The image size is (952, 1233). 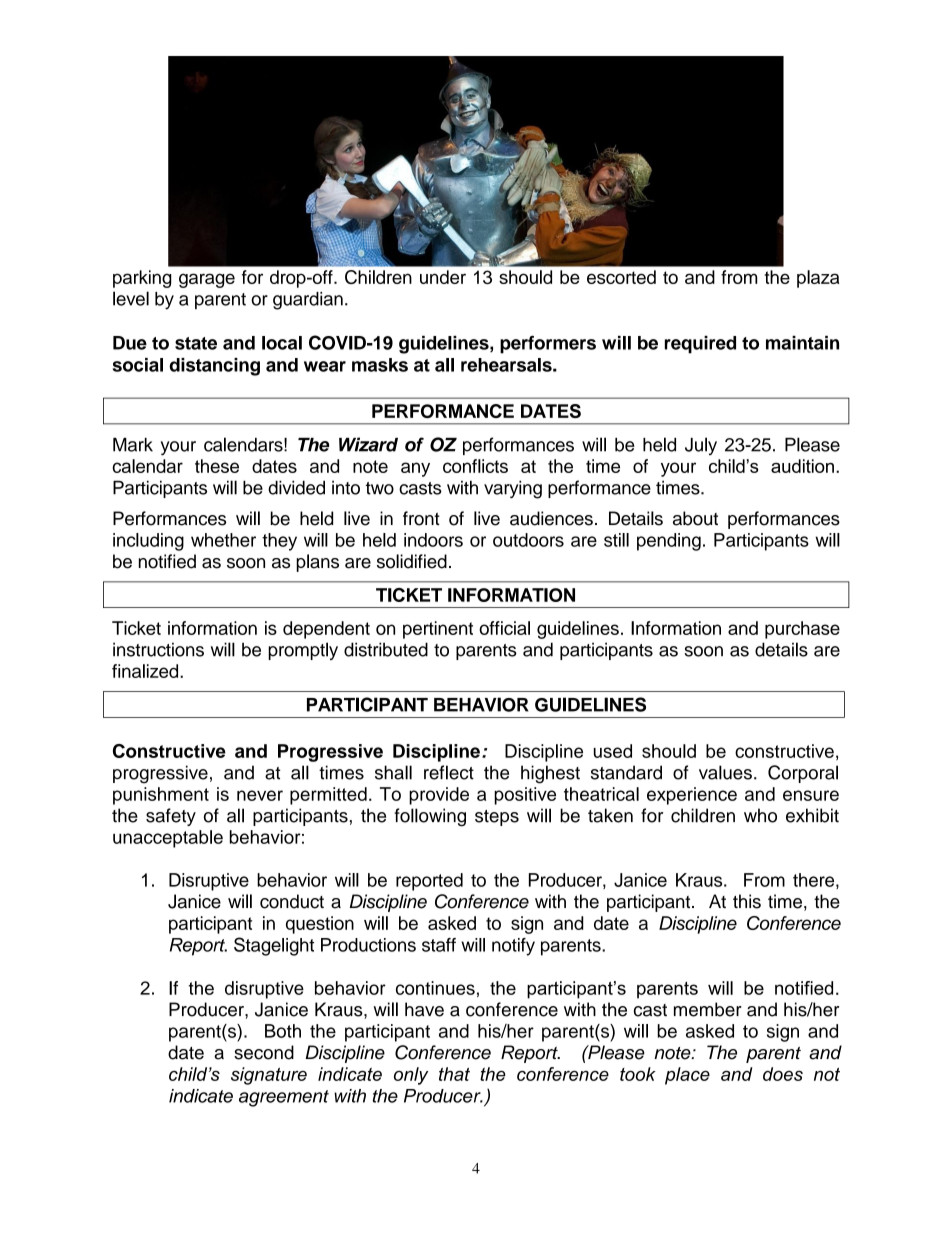 I want to click on required, so click(x=700, y=345).
